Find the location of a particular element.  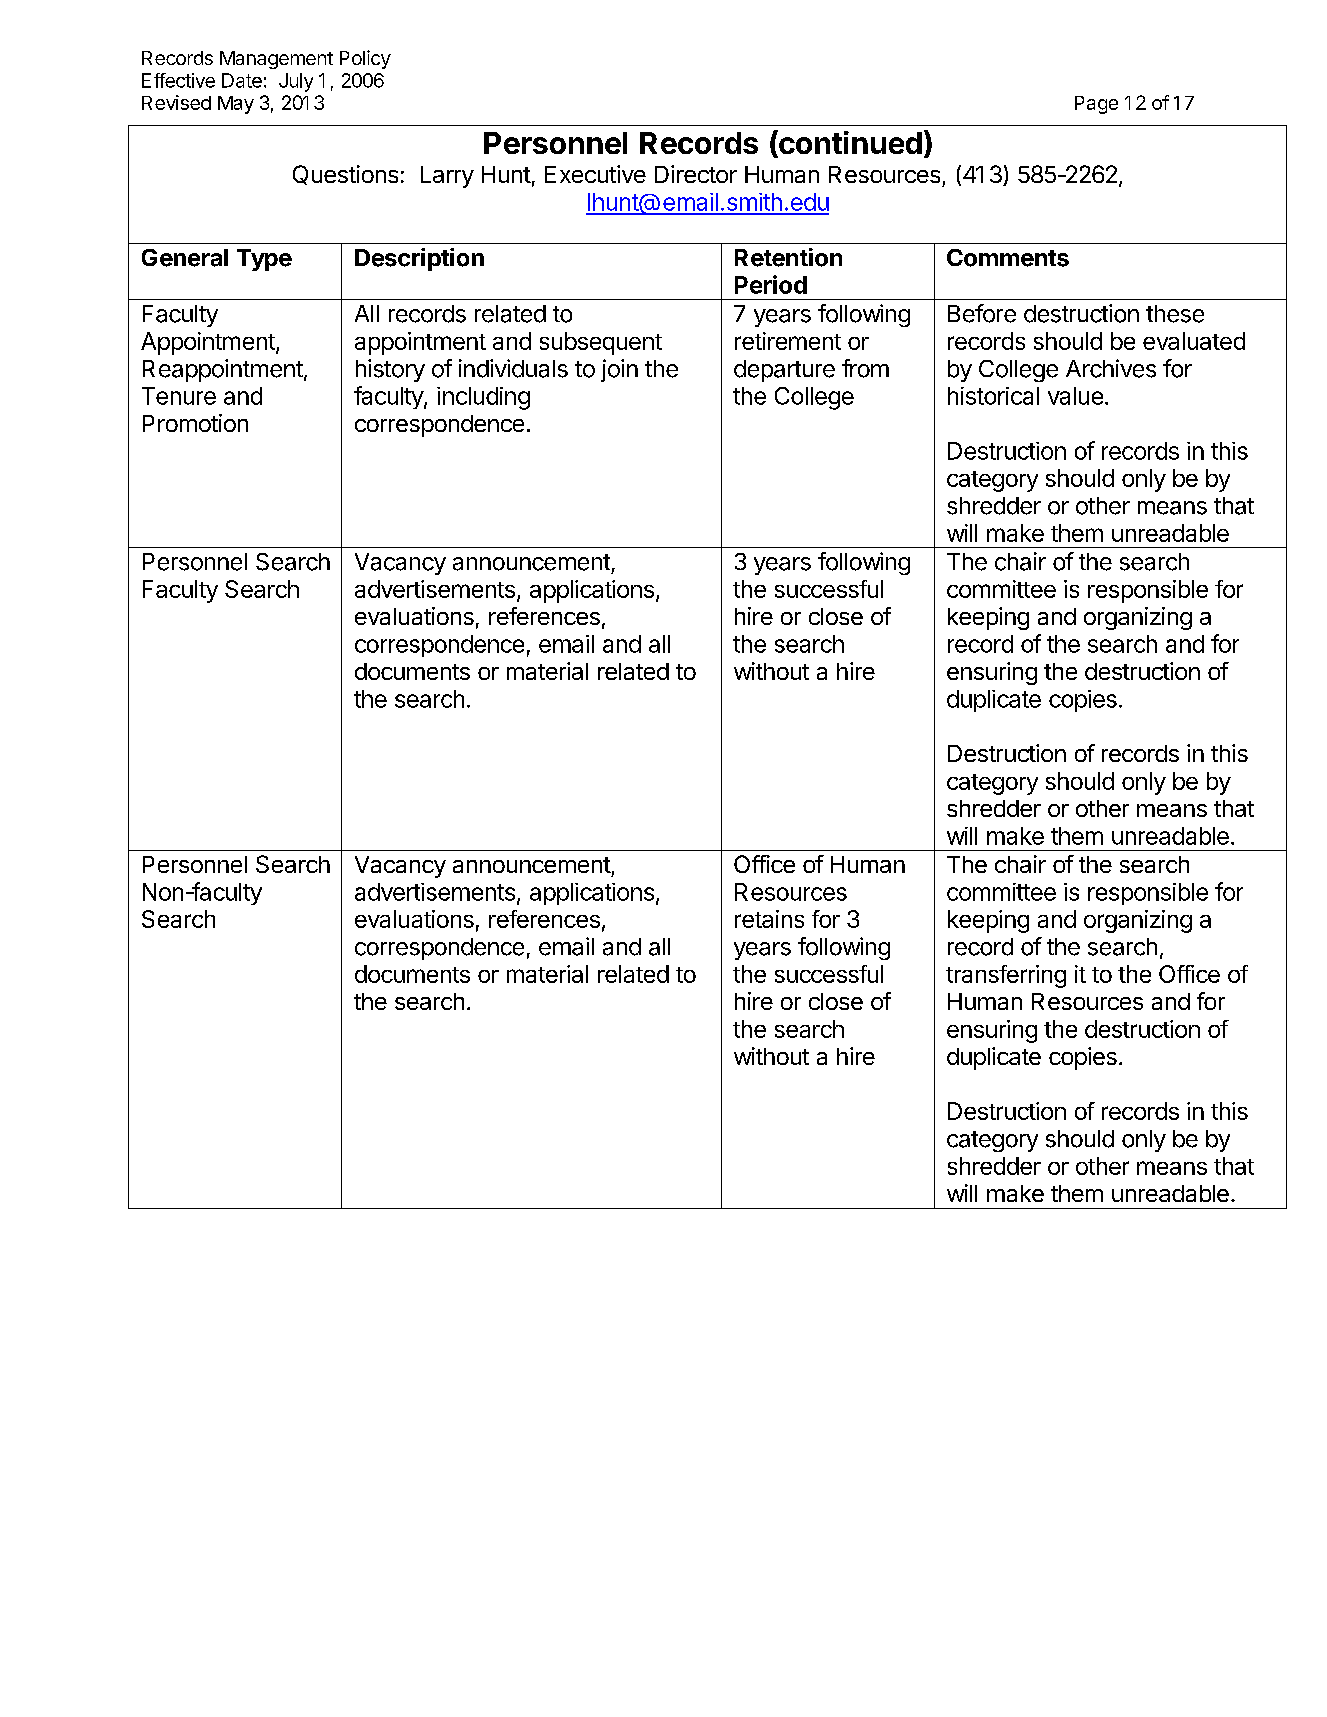

Director is located at coordinates (696, 174).
